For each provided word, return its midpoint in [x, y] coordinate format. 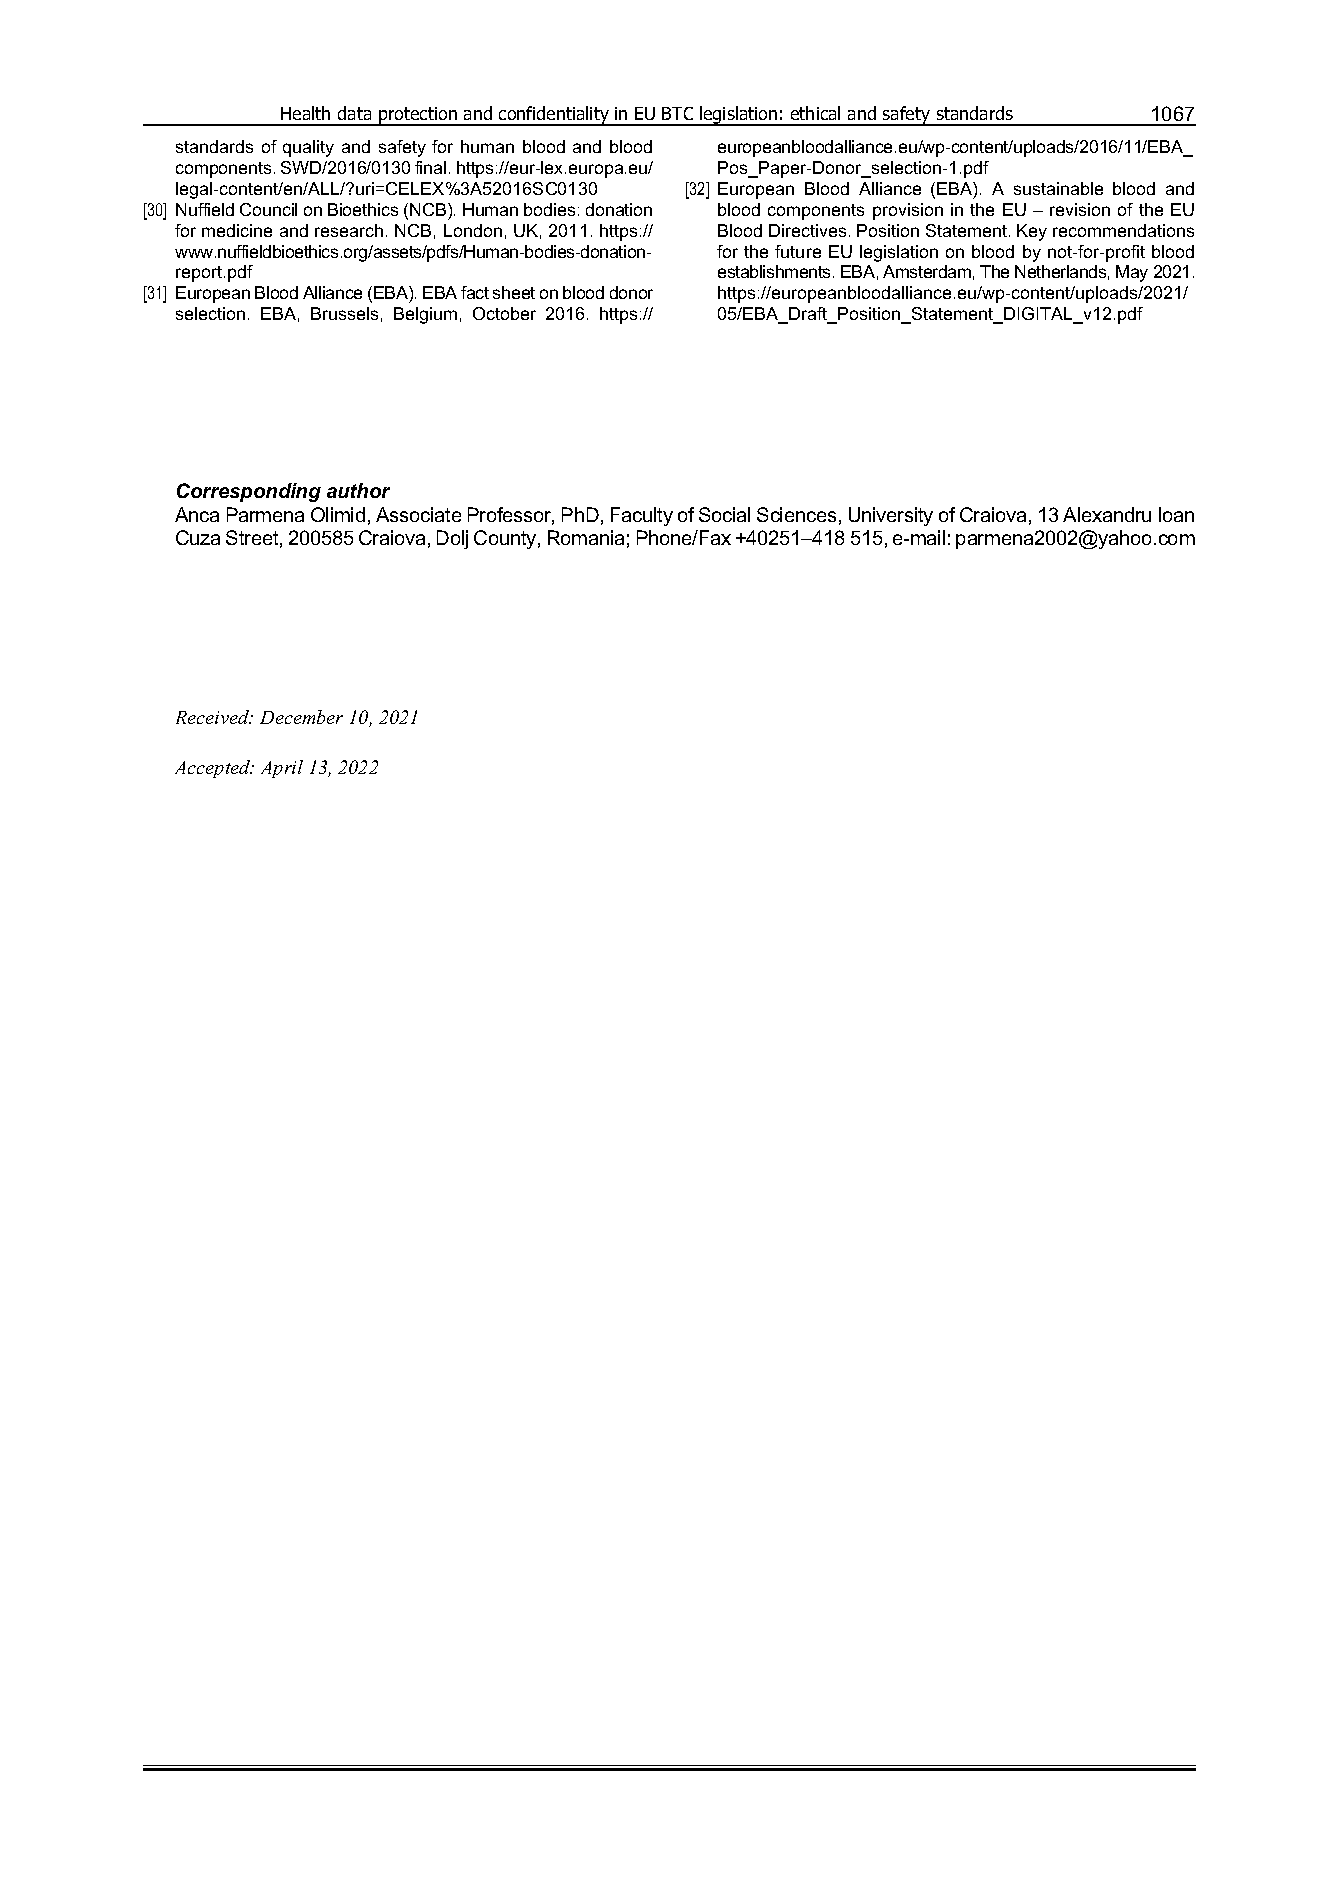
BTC [677, 113]
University [891, 516]
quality [308, 148]
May [1132, 273]
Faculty [642, 516]
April [282, 769]
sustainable [1058, 188]
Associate [418, 514]
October [504, 313]
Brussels [344, 313]
